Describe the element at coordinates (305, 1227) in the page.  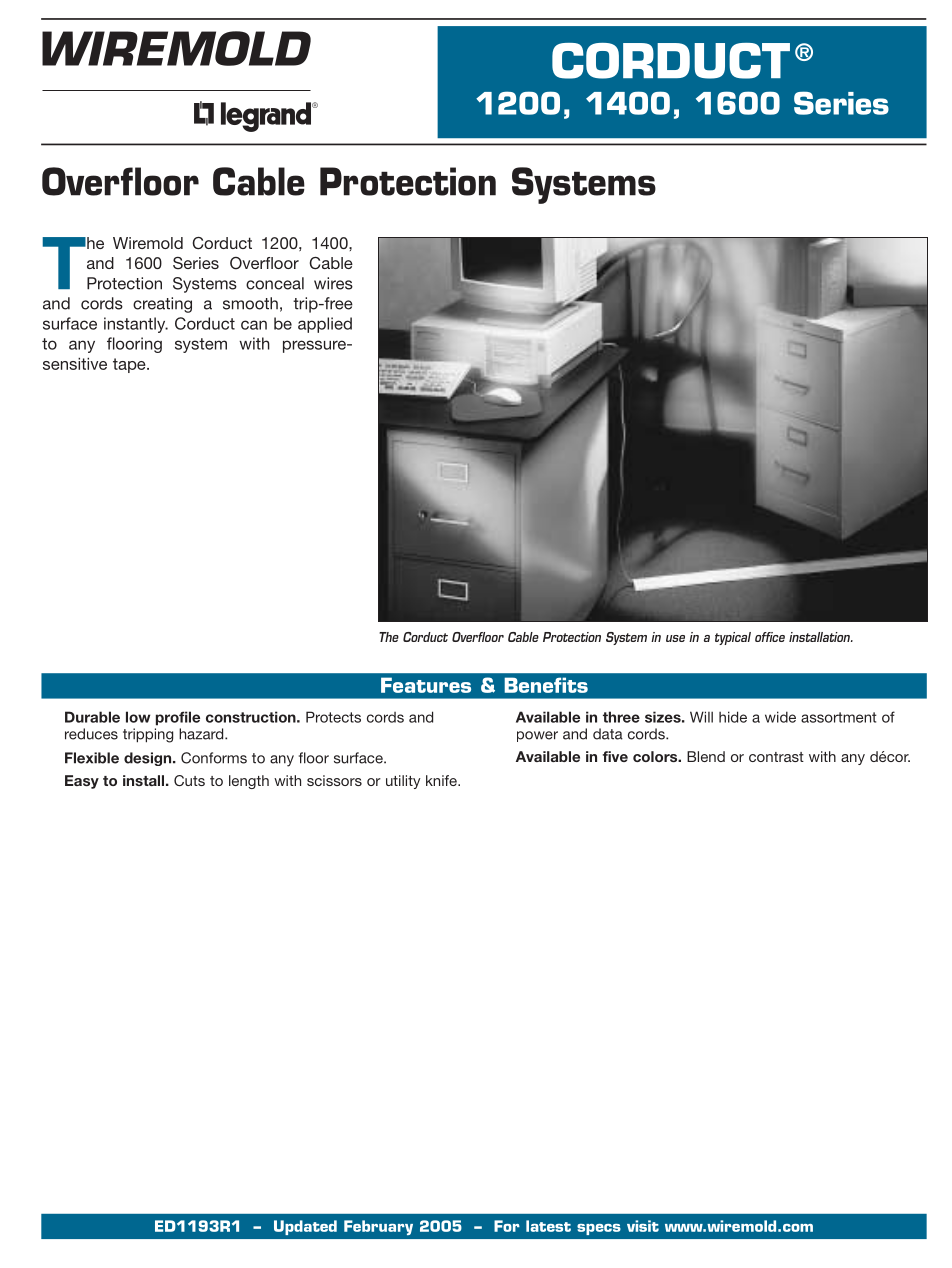
I see `Updated` at that location.
